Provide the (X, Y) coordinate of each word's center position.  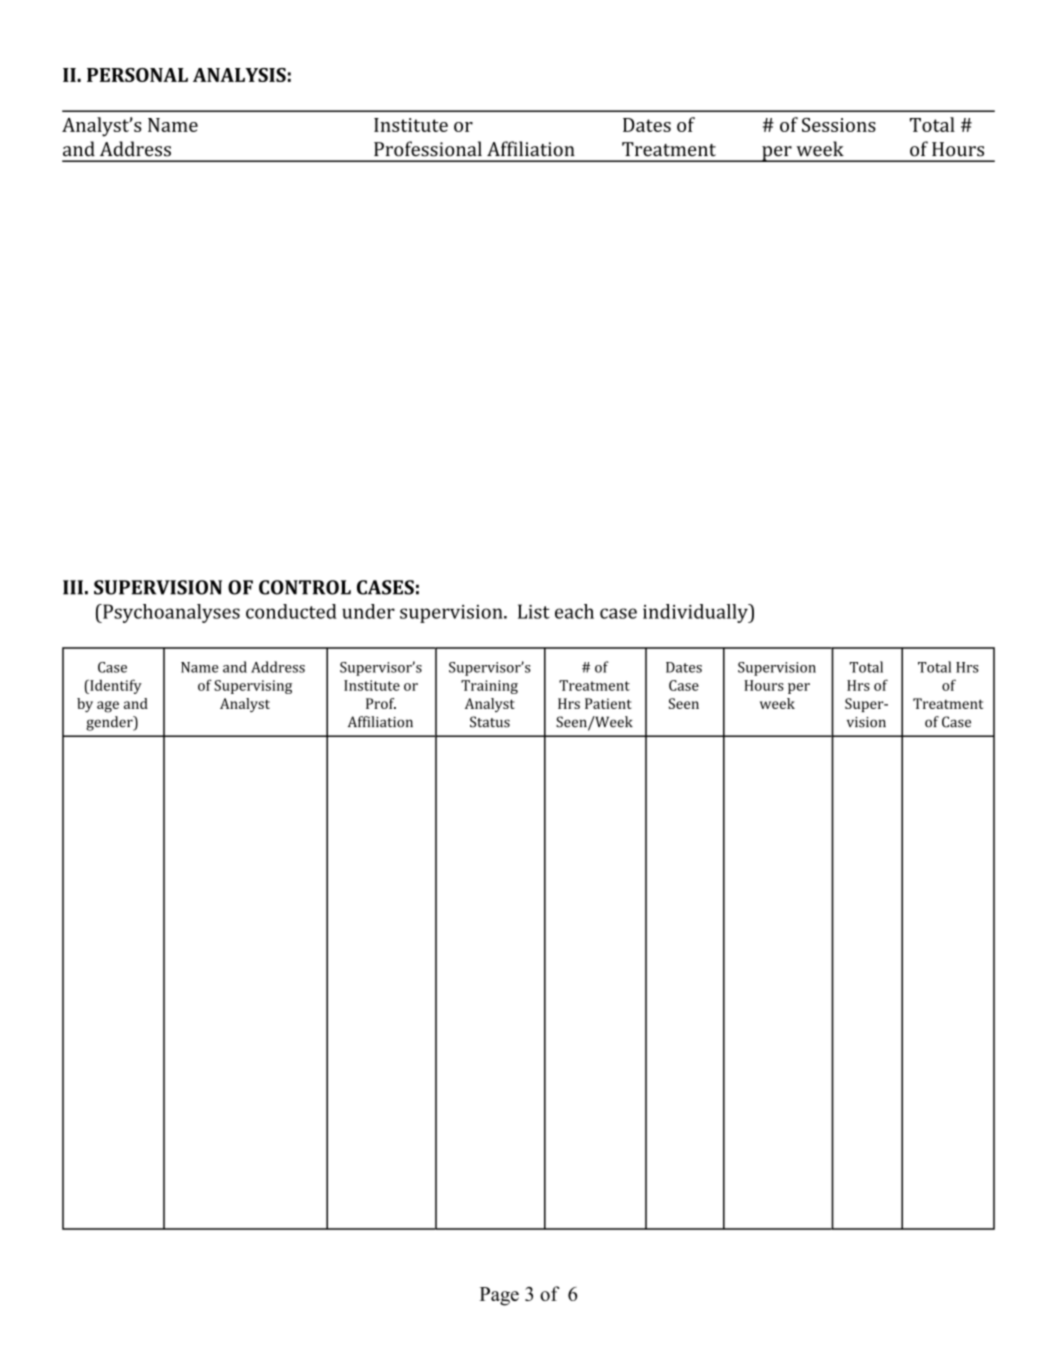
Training (489, 687)
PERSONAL (137, 75)
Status (490, 722)
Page (499, 1296)
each (574, 611)
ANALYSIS (239, 75)
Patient (608, 703)
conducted (291, 611)
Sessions (839, 125)
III (73, 587)
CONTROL (305, 587)
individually (696, 613)
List (534, 611)
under (368, 611)
